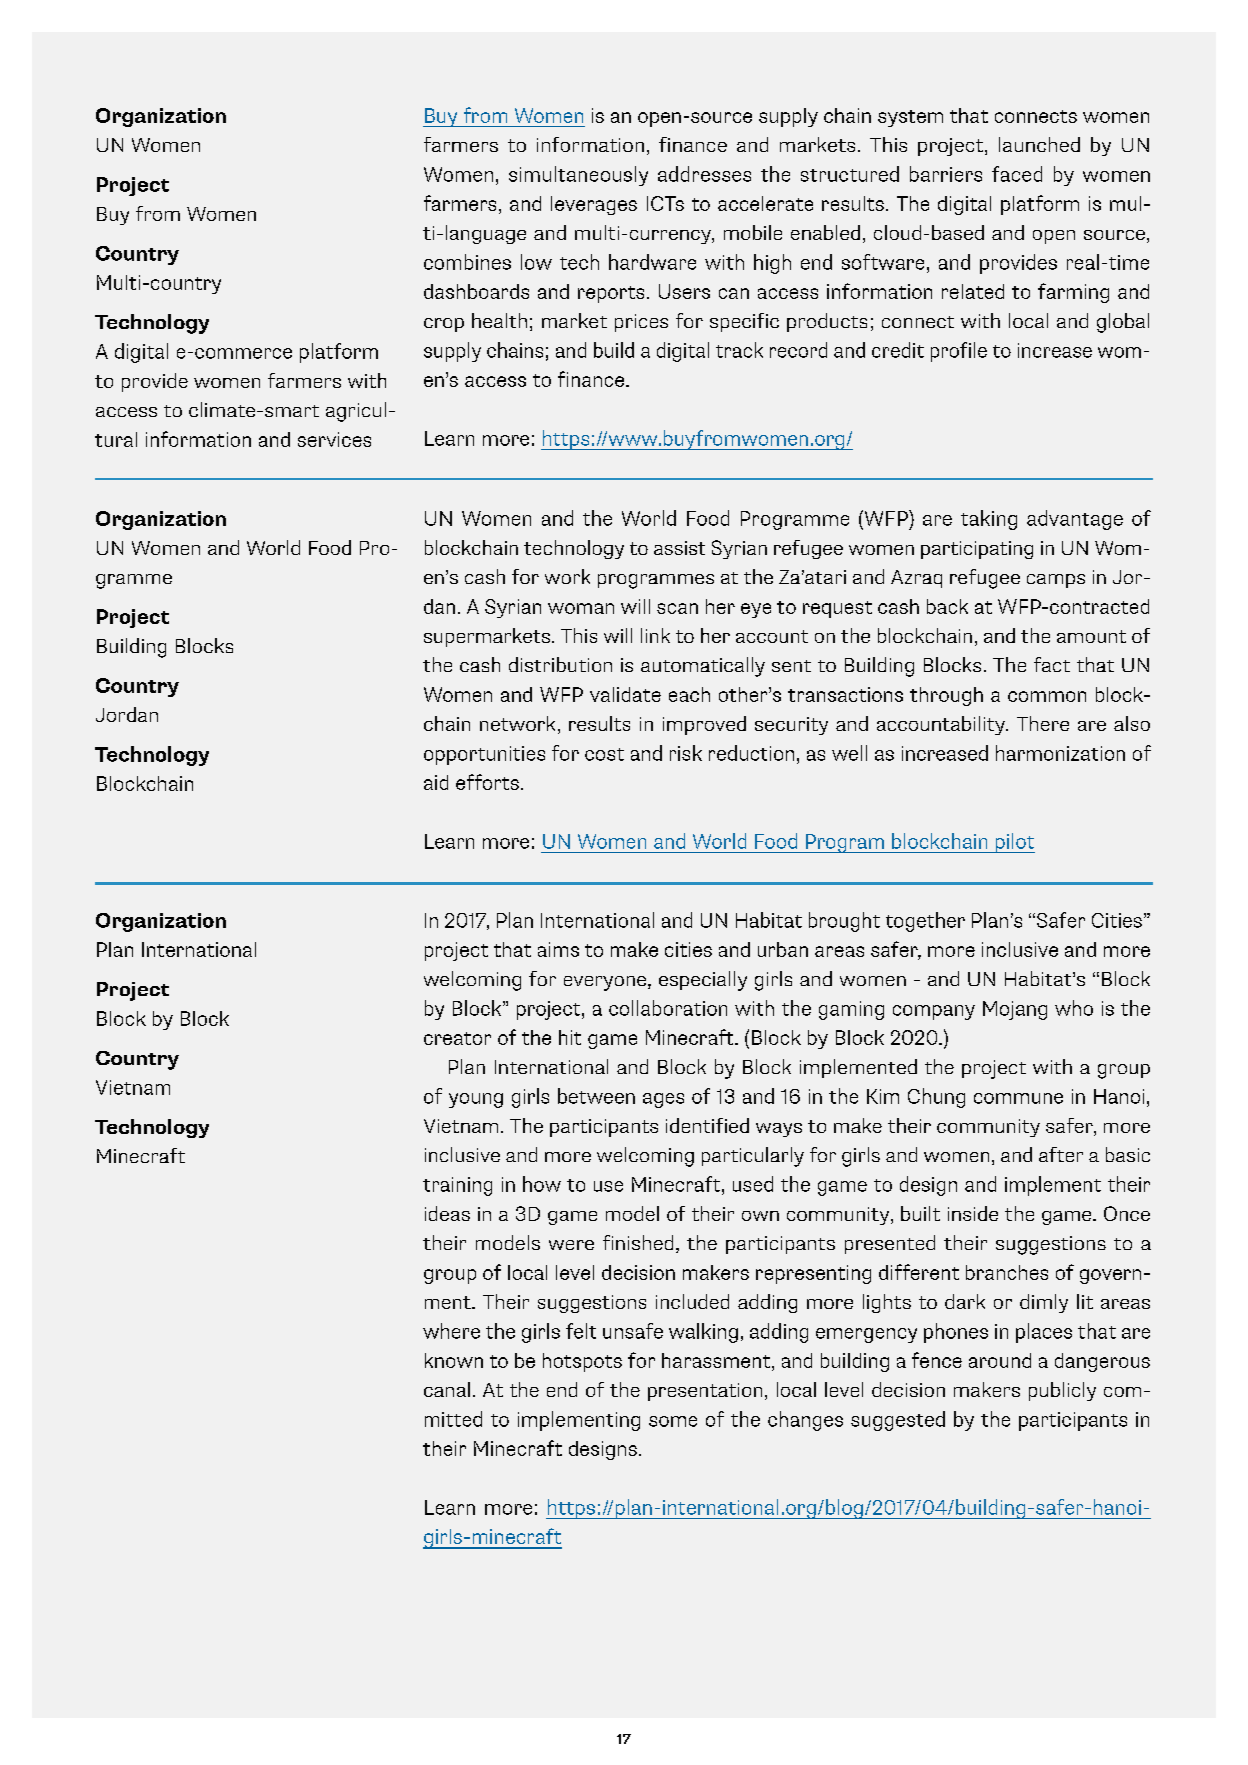 This screenshot has width=1248, height=1765. I want to click on pilot, so click(1014, 843).
